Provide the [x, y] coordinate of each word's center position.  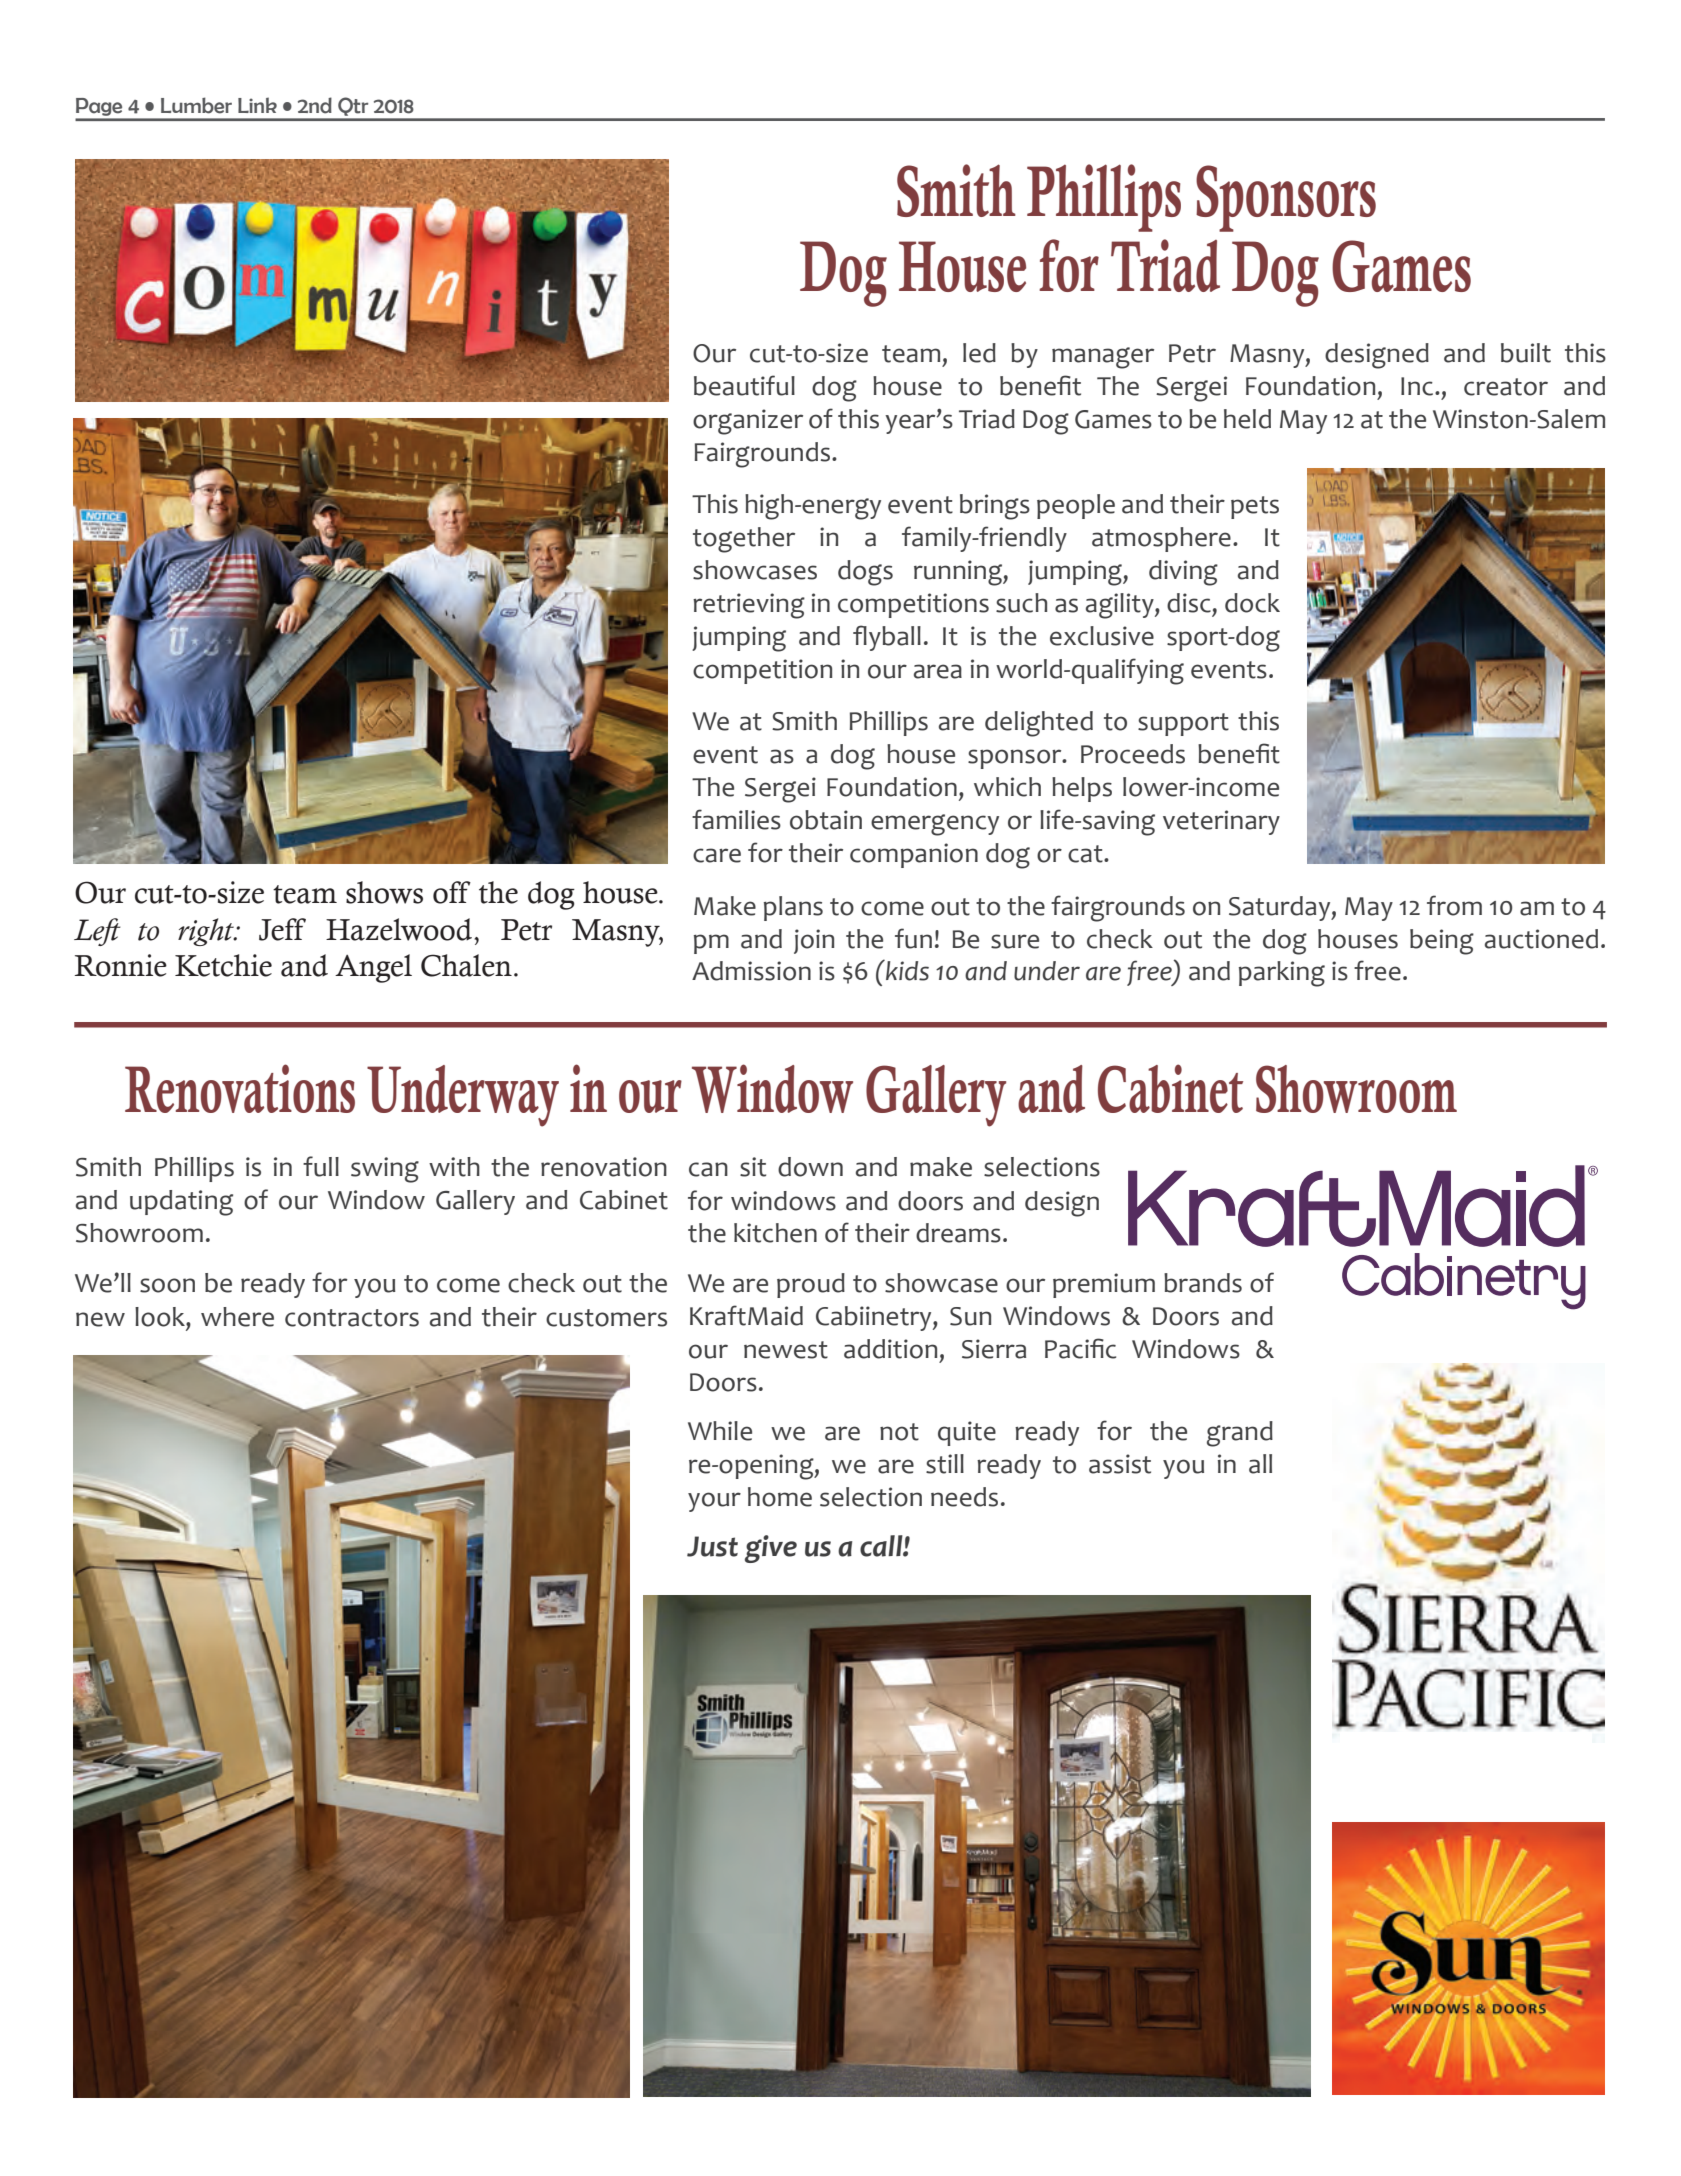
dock [1252, 603]
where [237, 1317]
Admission [751, 971]
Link [257, 105]
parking [1282, 974]
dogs [865, 573]
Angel [373, 968]
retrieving [749, 606]
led [979, 353]
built [1526, 353]
